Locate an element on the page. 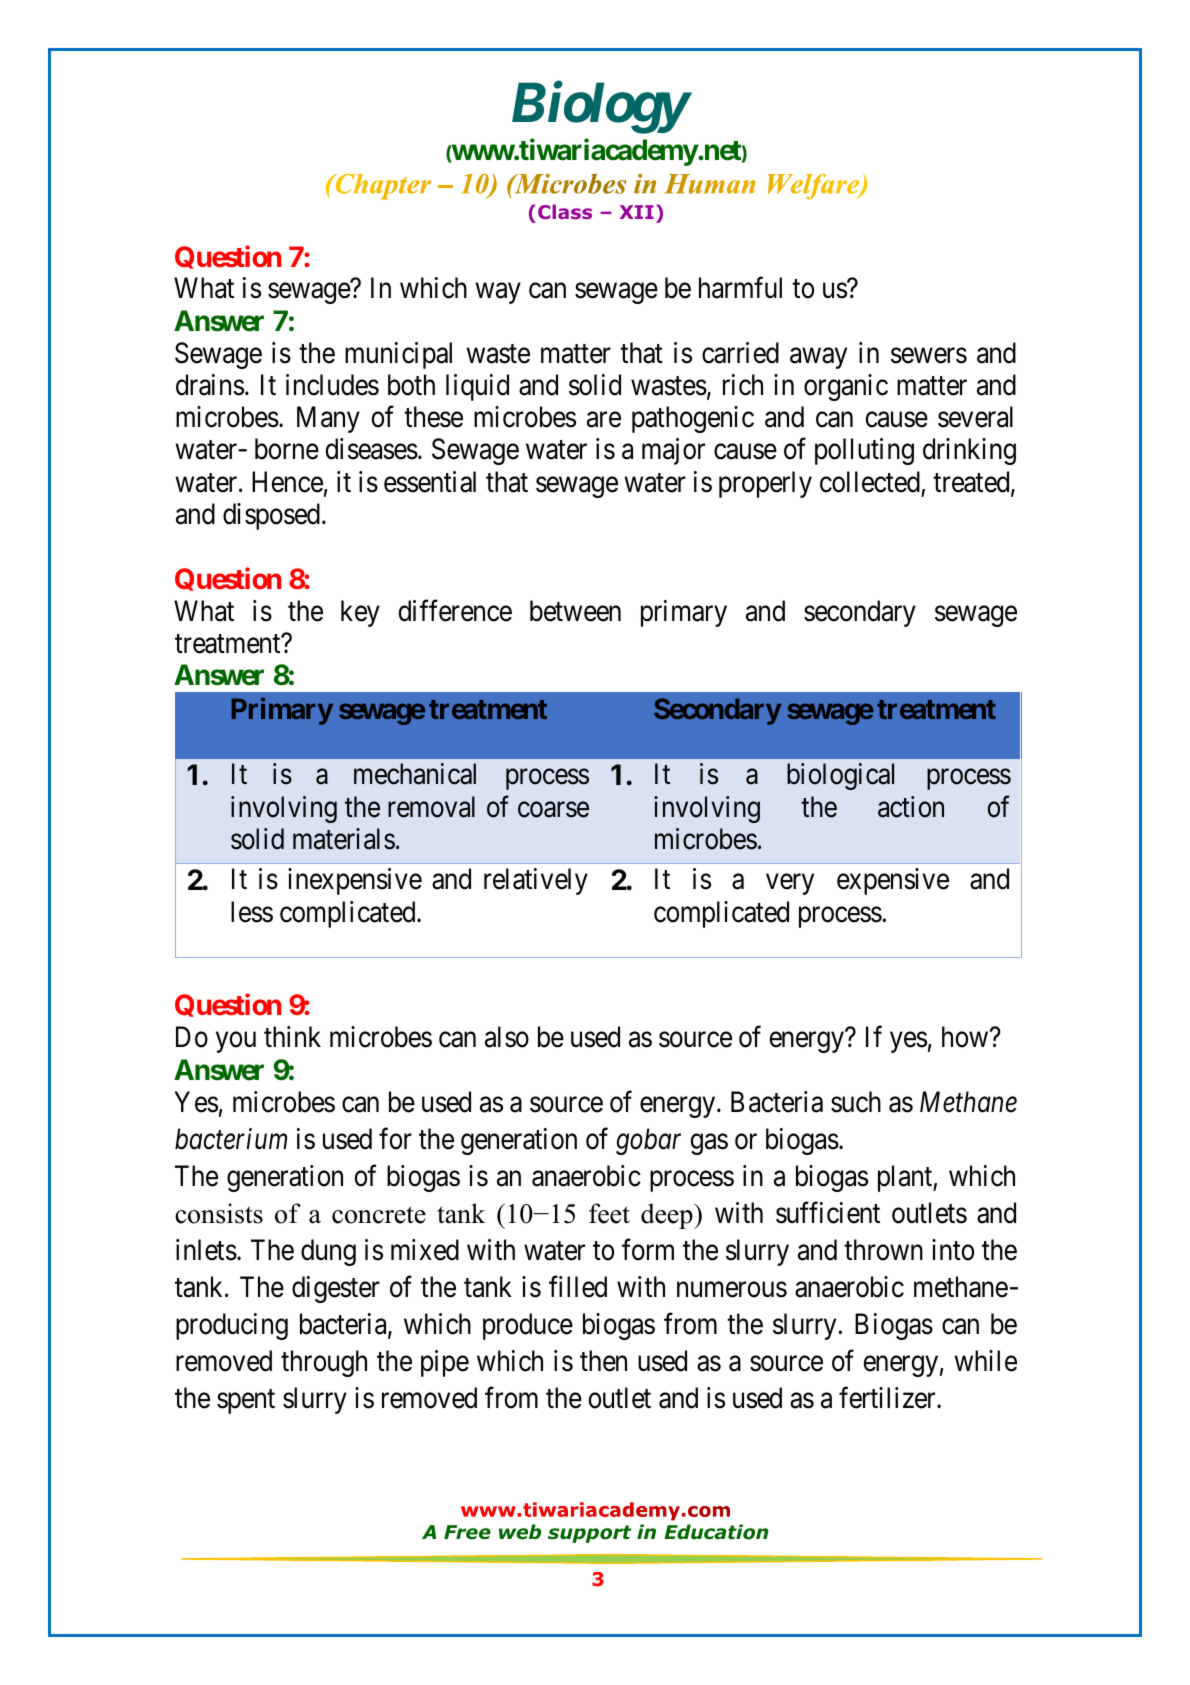 This document has height=1685, width=1190. think is located at coordinates (292, 1036).
